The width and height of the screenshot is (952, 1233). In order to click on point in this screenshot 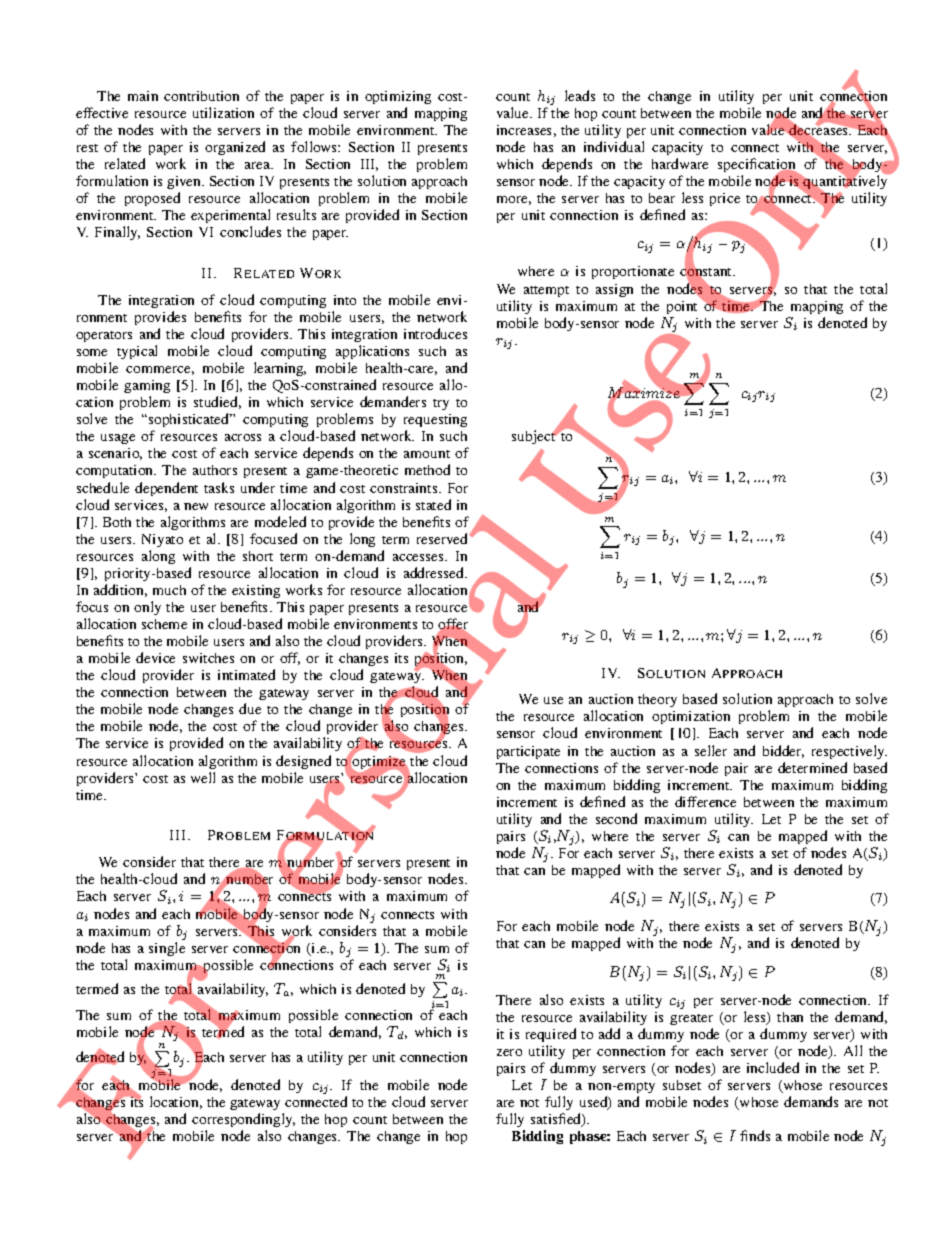, I will do `click(682, 307)`.
